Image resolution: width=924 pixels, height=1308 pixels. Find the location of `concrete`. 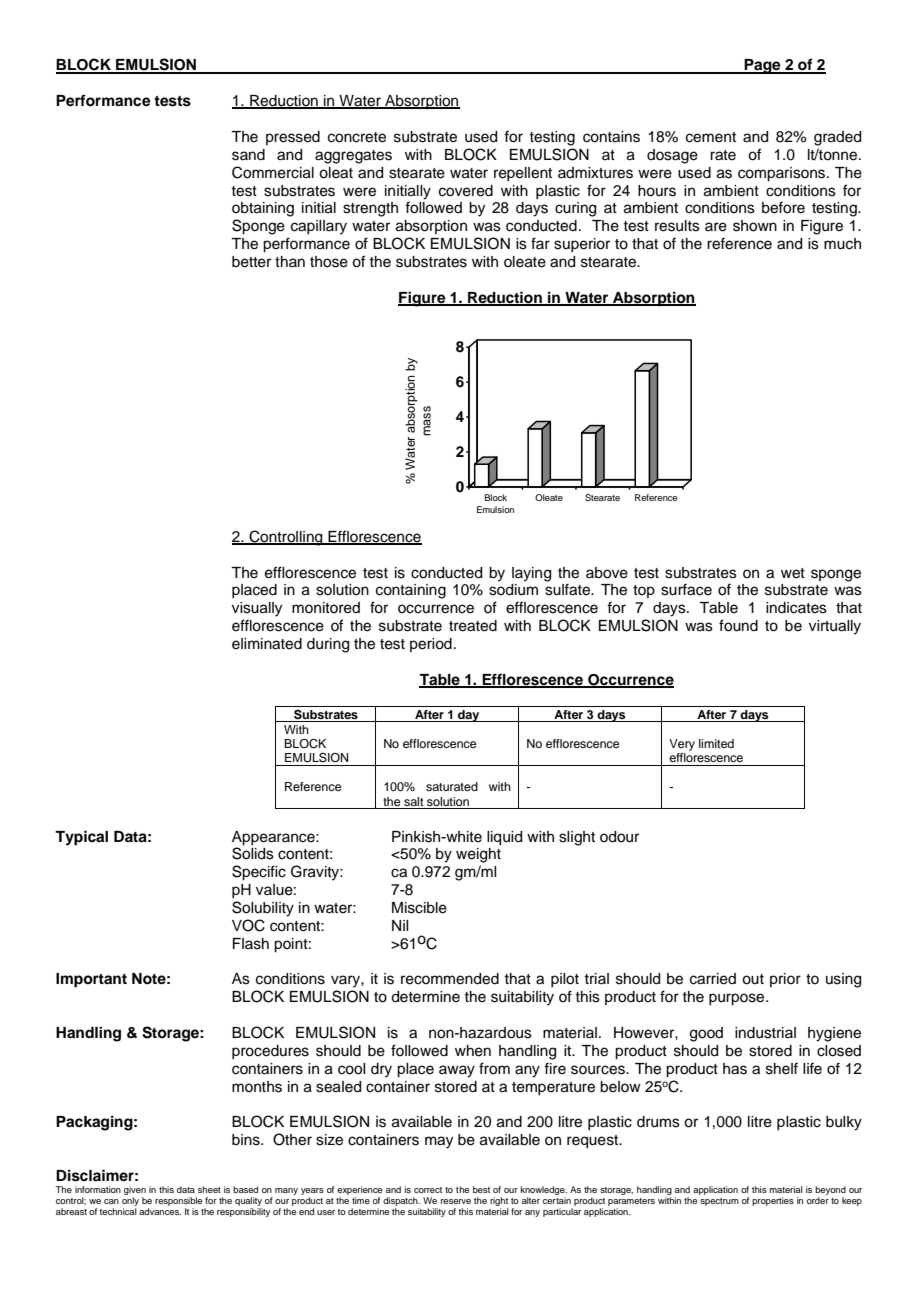

concrete is located at coordinates (357, 137).
